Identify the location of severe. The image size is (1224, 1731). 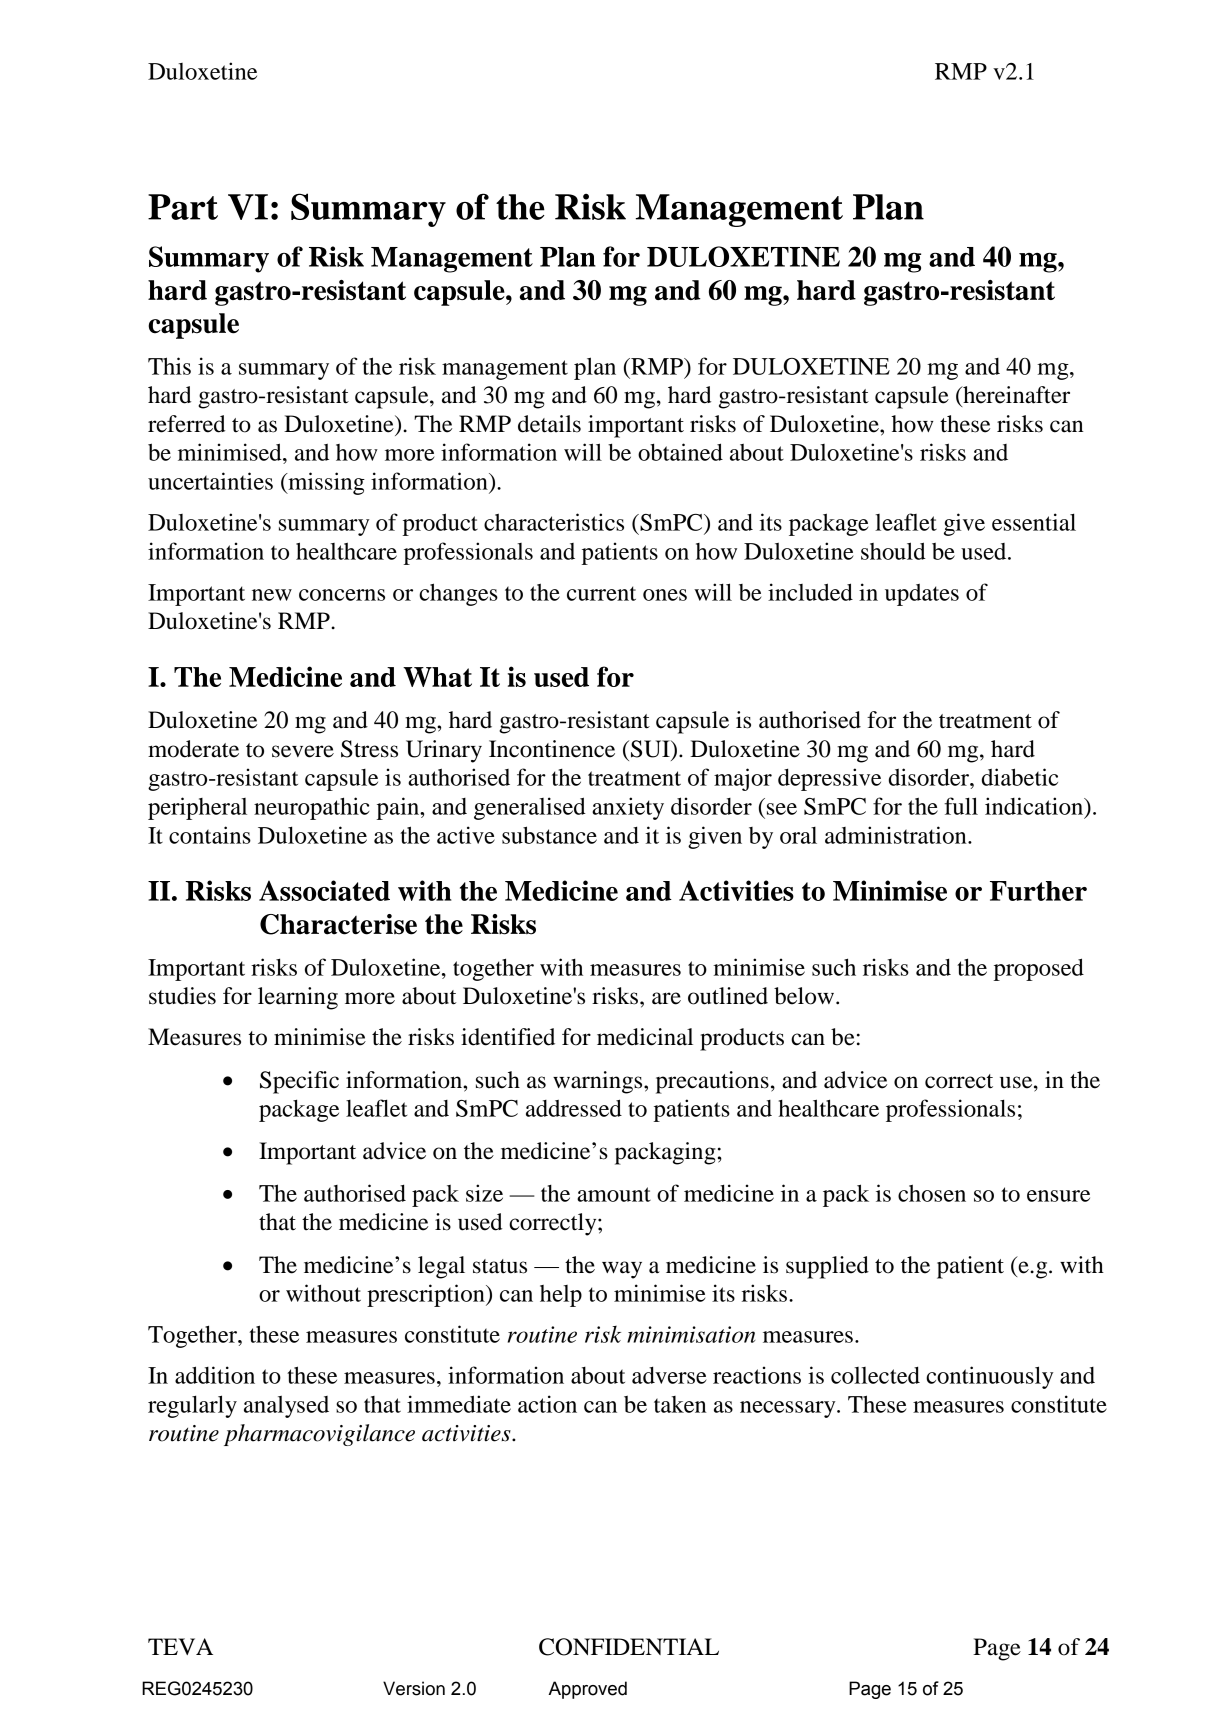
(303, 751).
